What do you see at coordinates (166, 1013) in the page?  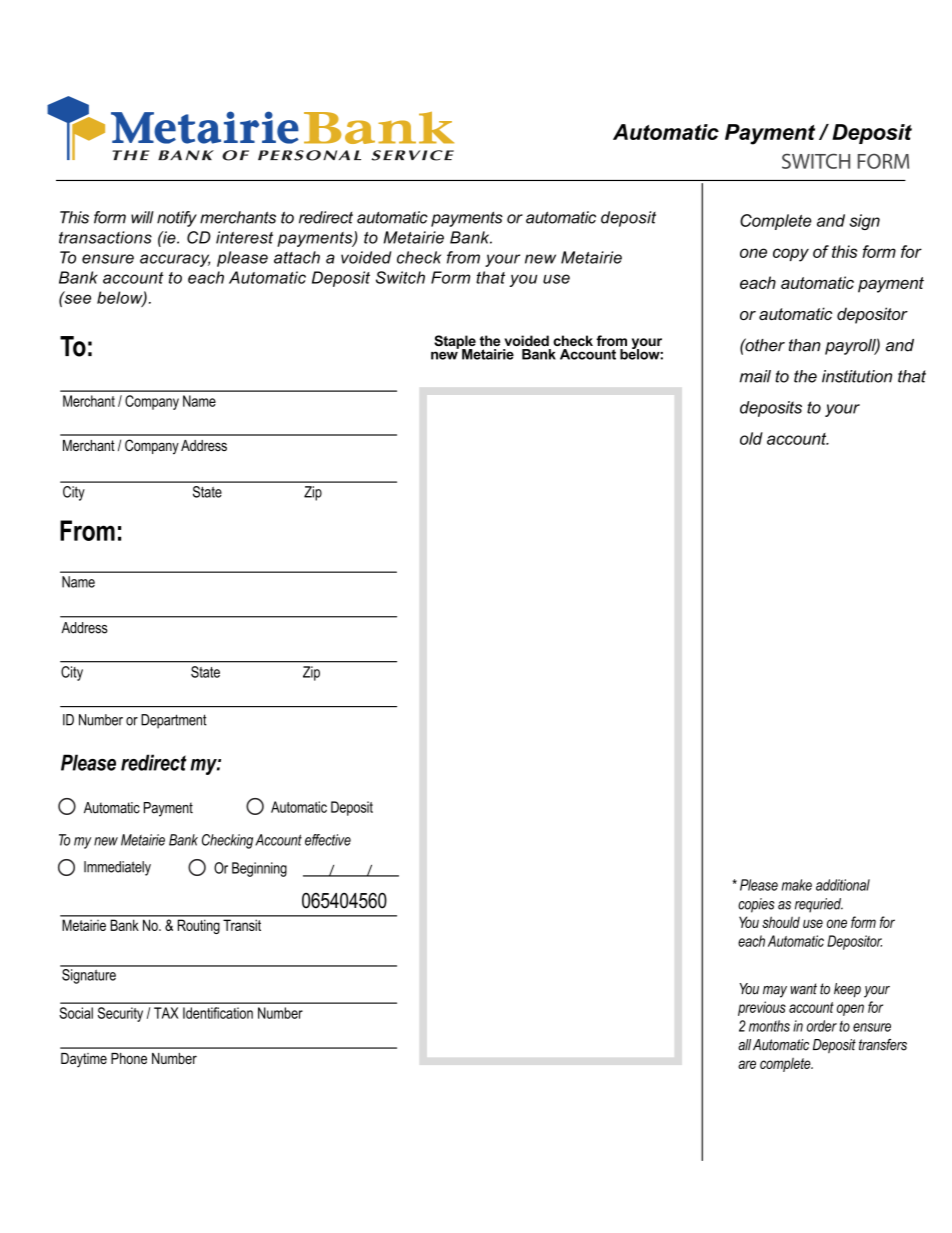 I see `TAX` at bounding box center [166, 1013].
